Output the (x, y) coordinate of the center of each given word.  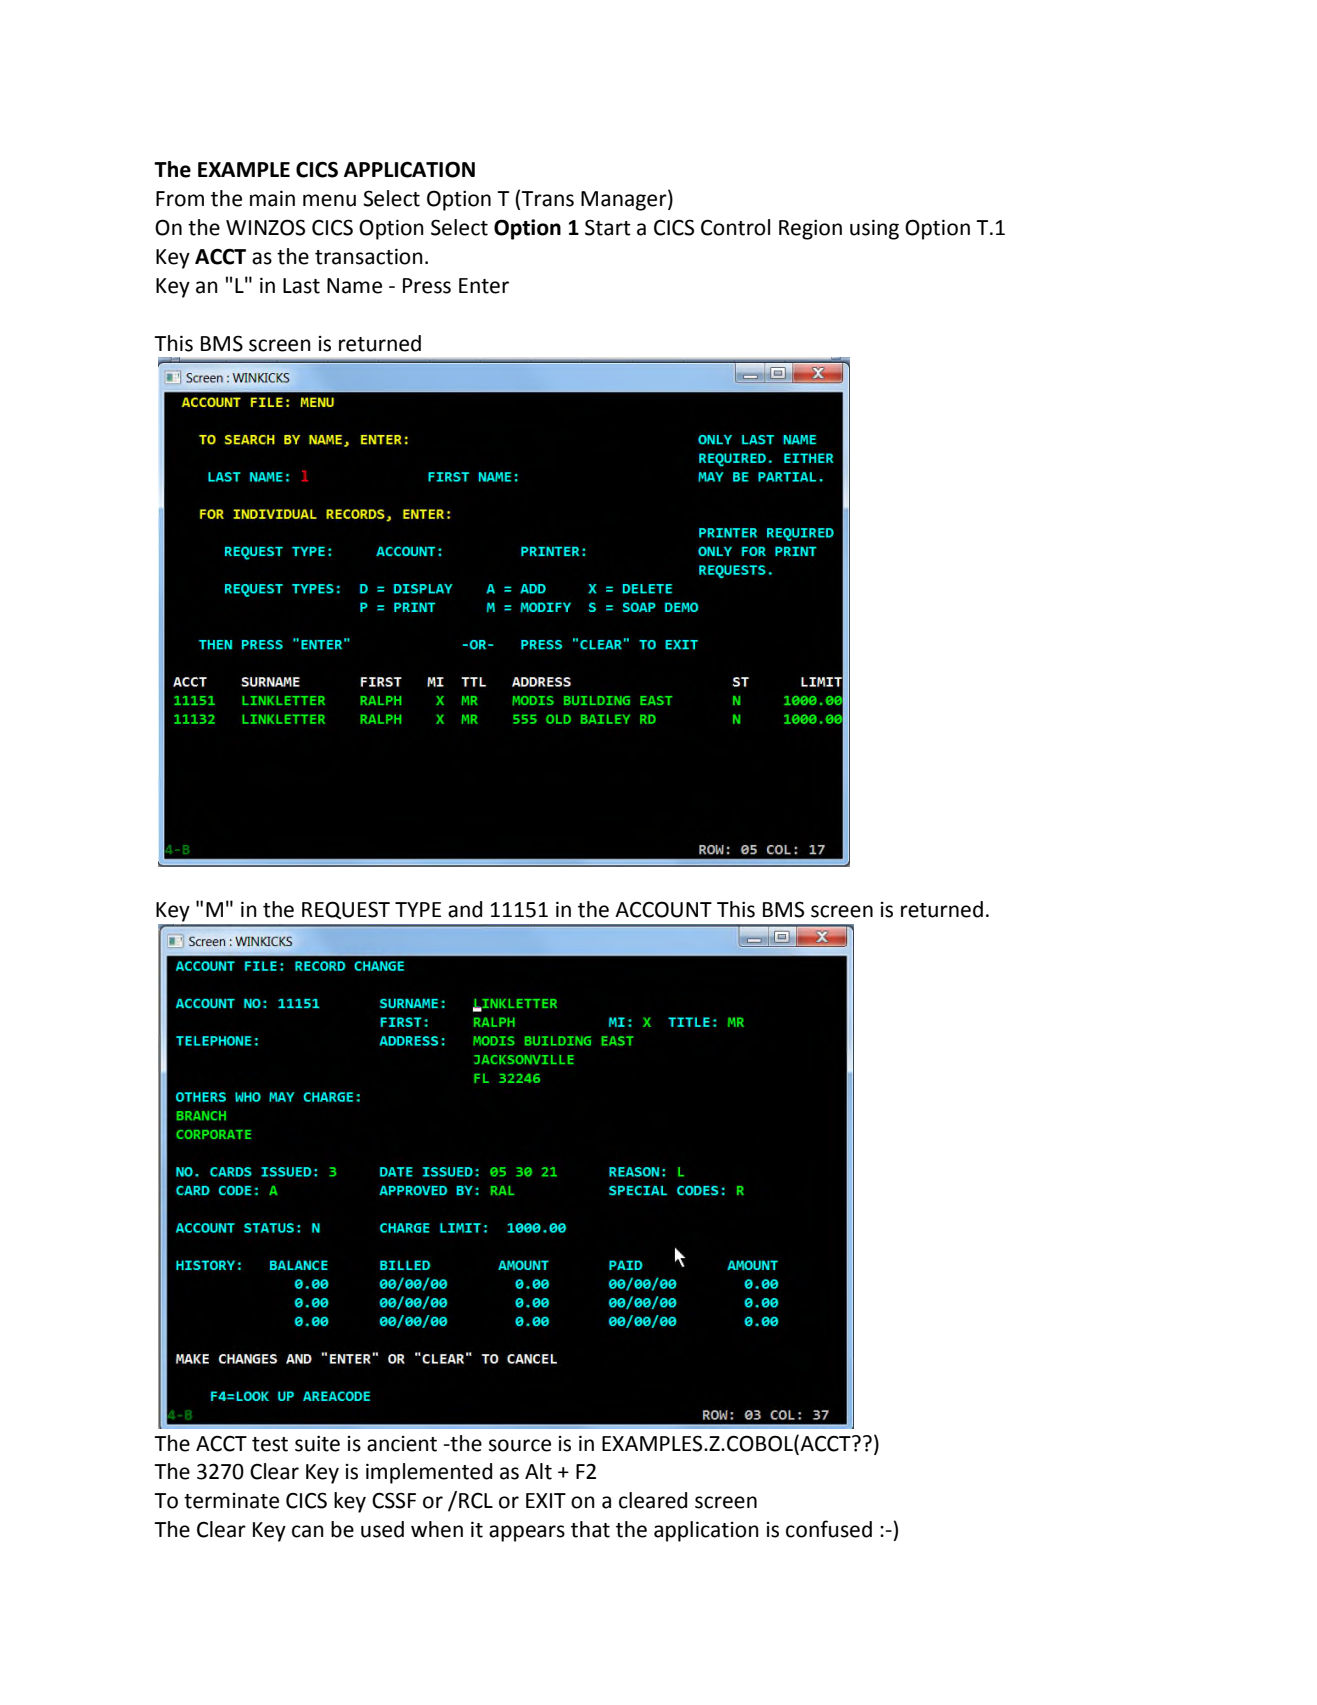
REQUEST (346, 910)
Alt (538, 1471)
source (520, 1445)
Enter (484, 286)
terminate (231, 1501)
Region (810, 229)
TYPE (418, 909)
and (465, 909)
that (590, 1529)
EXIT (546, 1500)
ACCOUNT (663, 909)
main (272, 198)
